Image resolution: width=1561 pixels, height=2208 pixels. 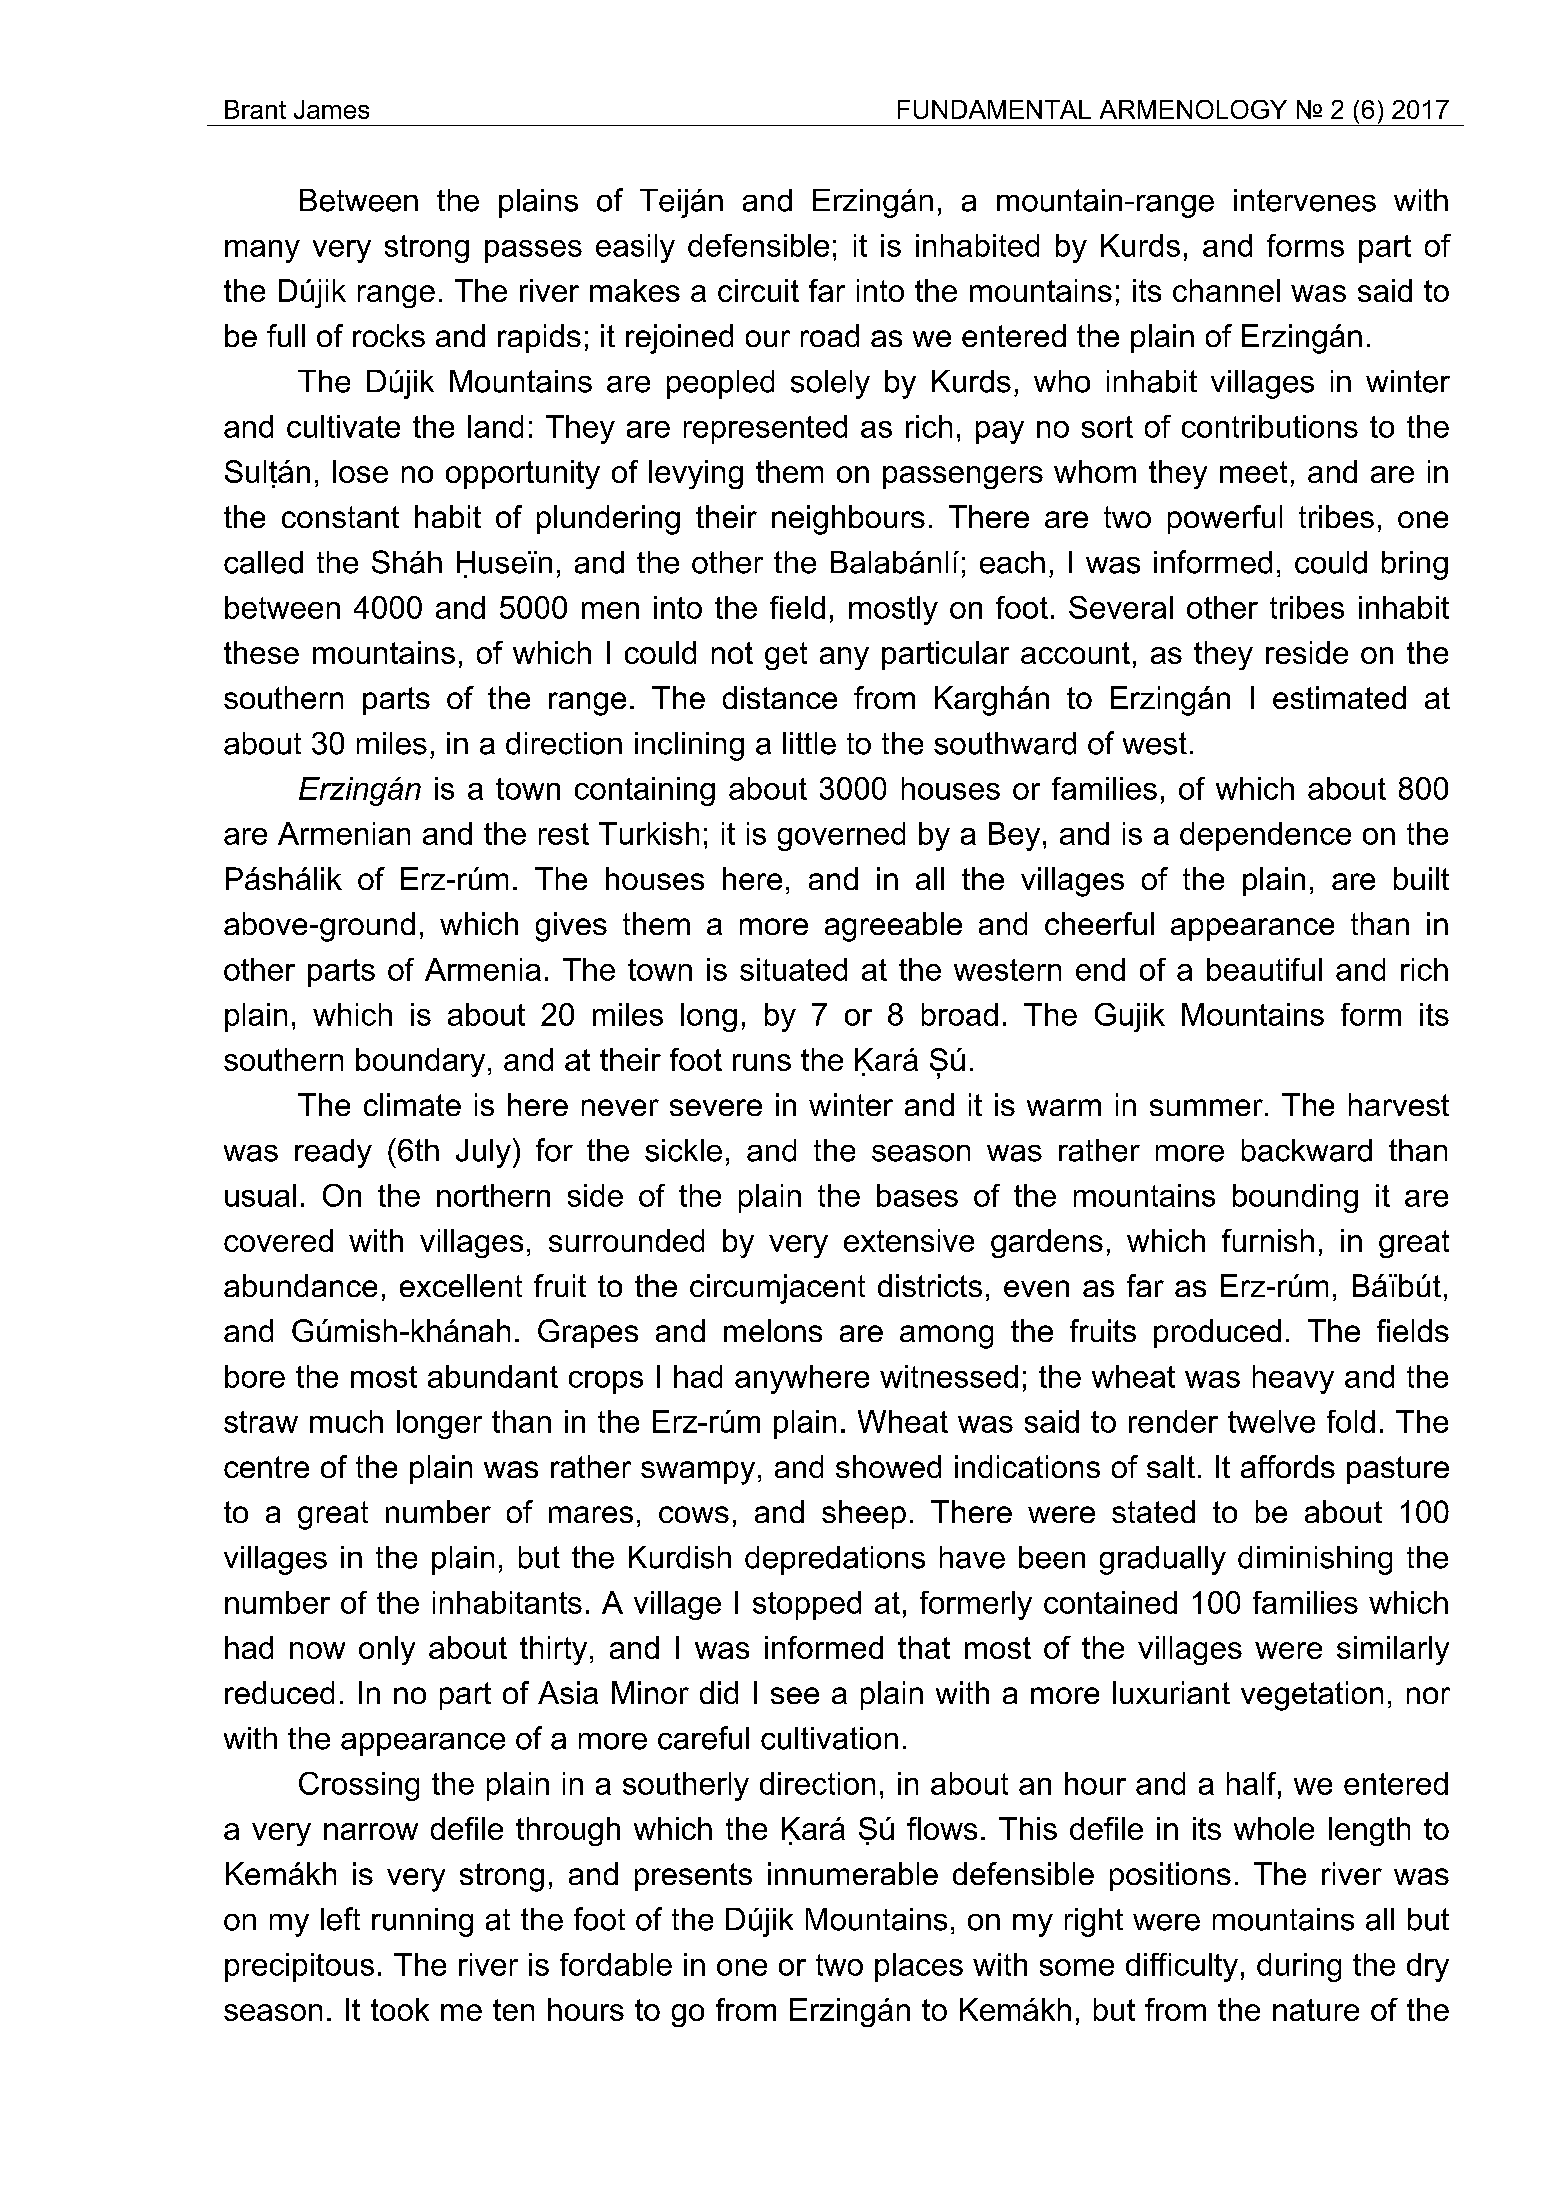 What do you see at coordinates (994, 109) in the image?
I see `FUNDAMENTAL` at bounding box center [994, 109].
